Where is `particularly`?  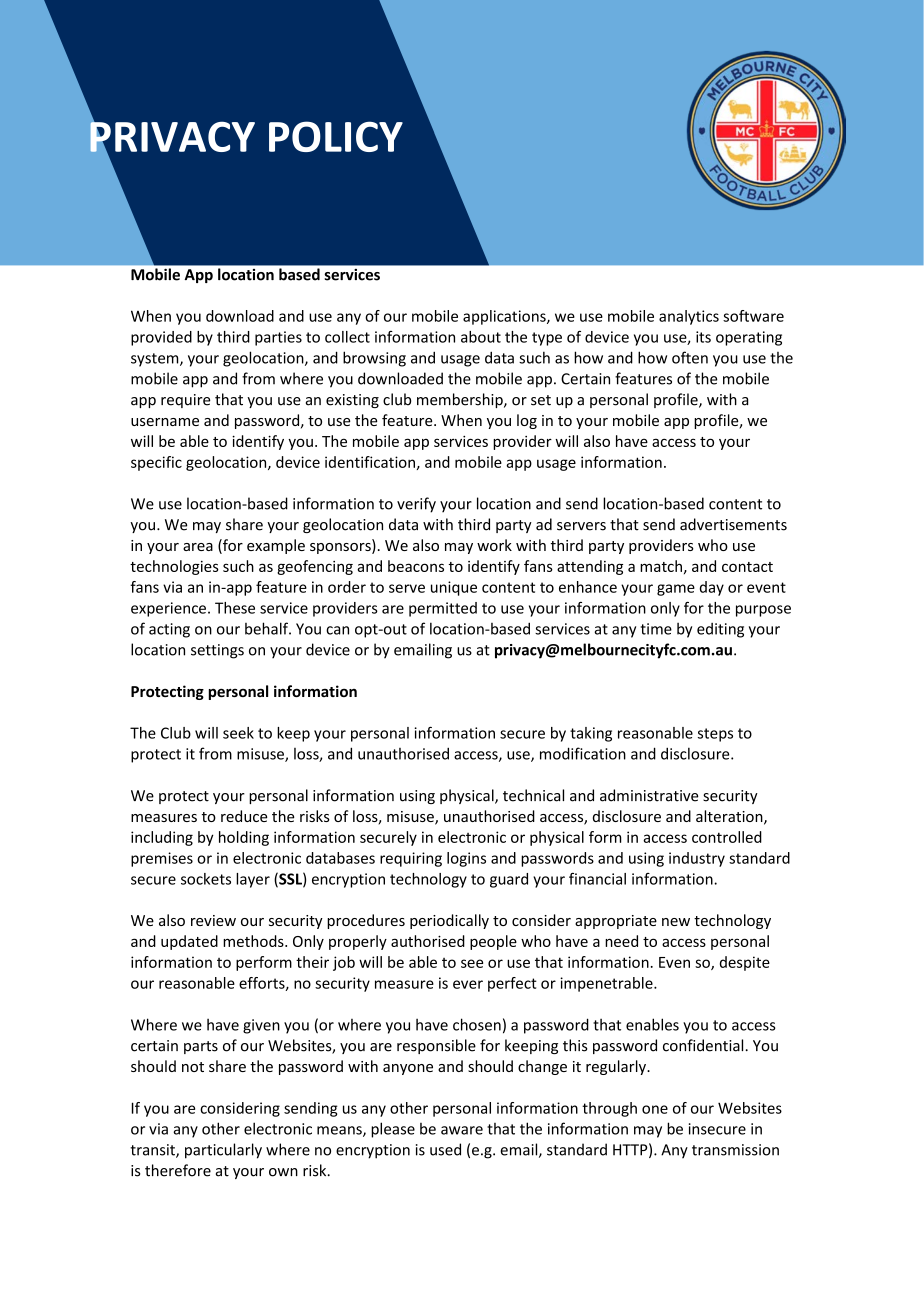 particularly is located at coordinates (223, 1151).
